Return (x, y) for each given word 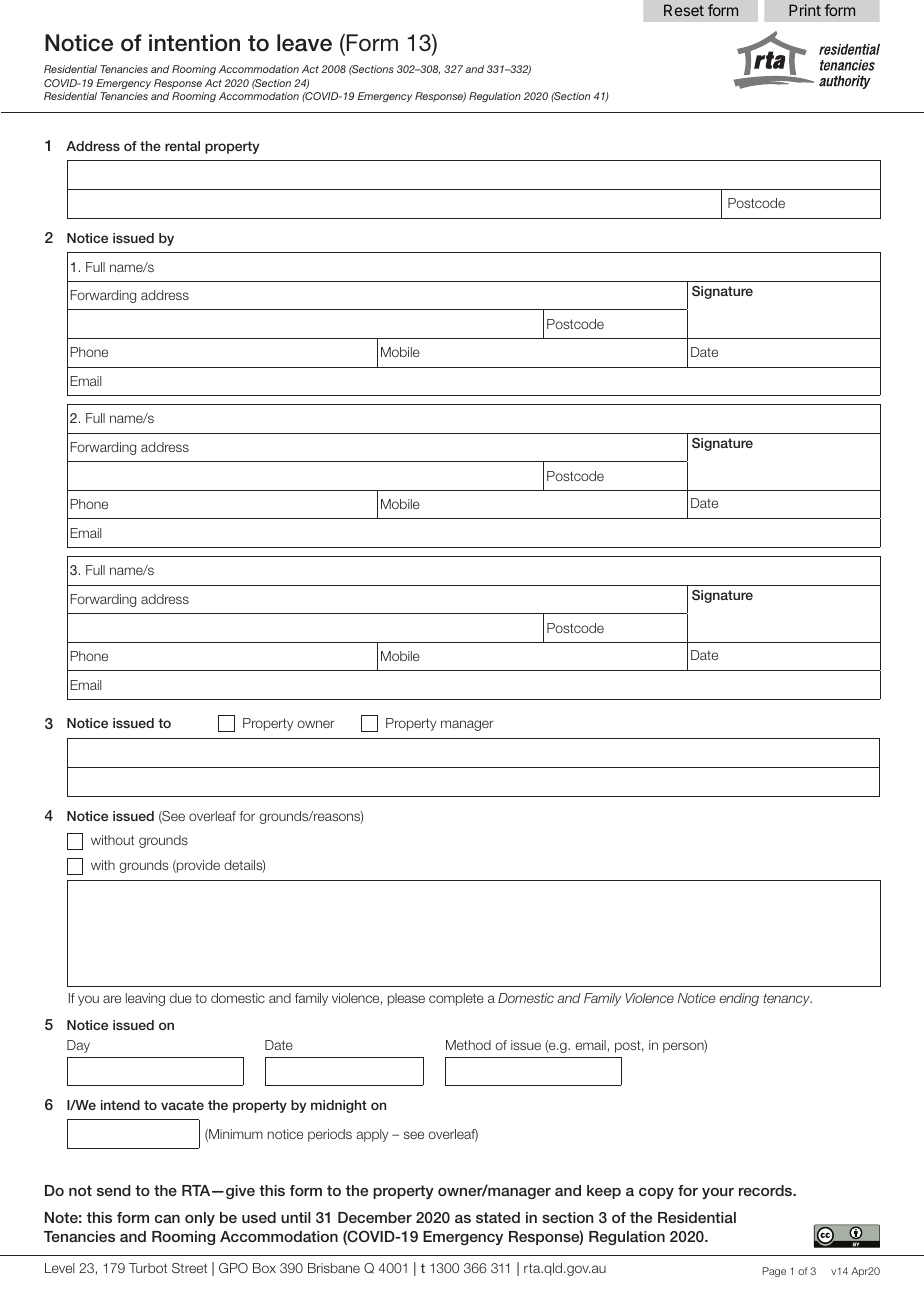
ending (739, 999)
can (167, 1218)
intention (194, 43)
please (406, 999)
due (181, 998)
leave (304, 43)
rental (182, 146)
